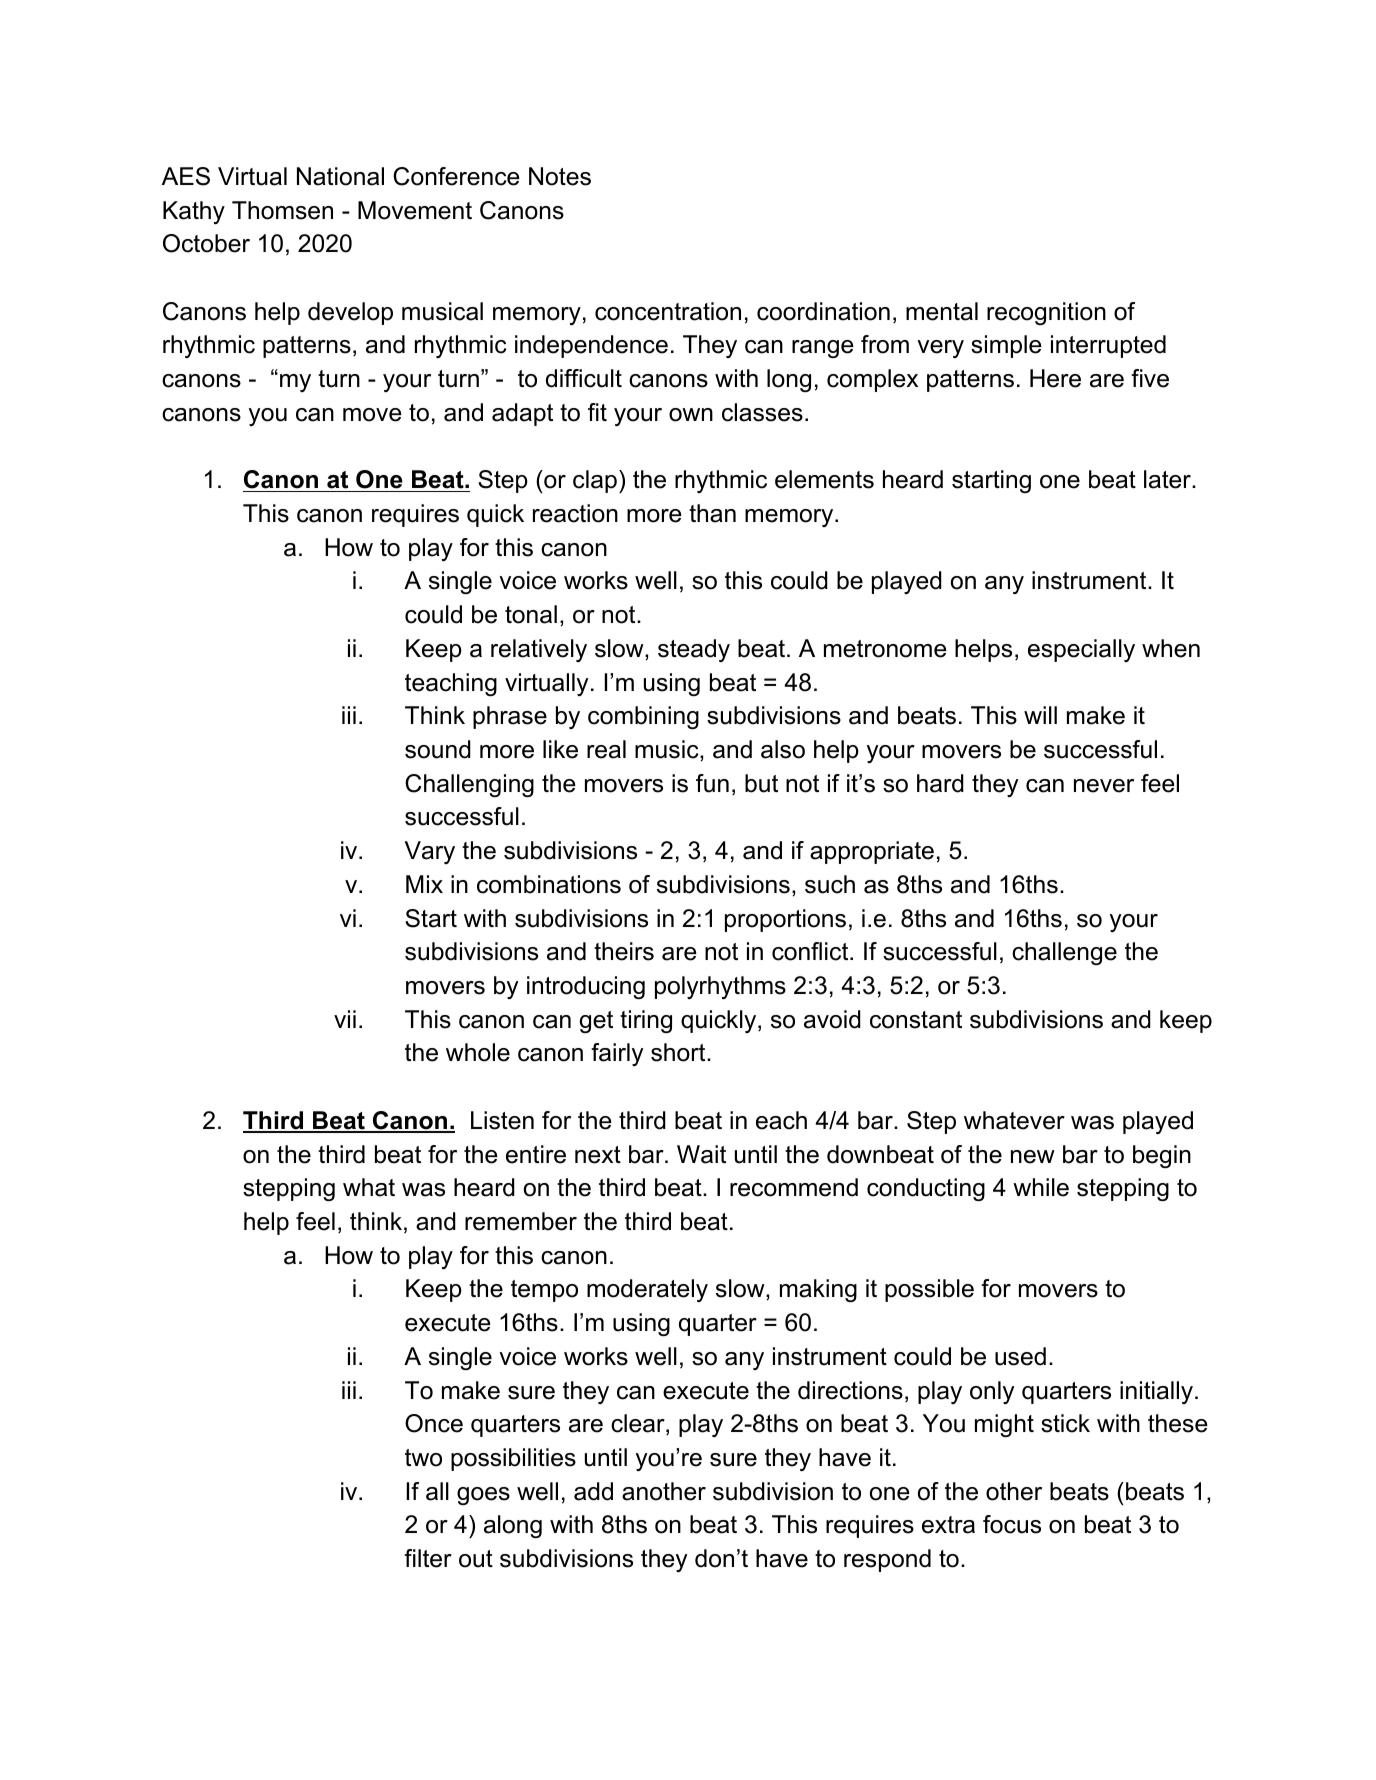 The image size is (1376, 1780). I want to click on steady, so click(694, 650).
